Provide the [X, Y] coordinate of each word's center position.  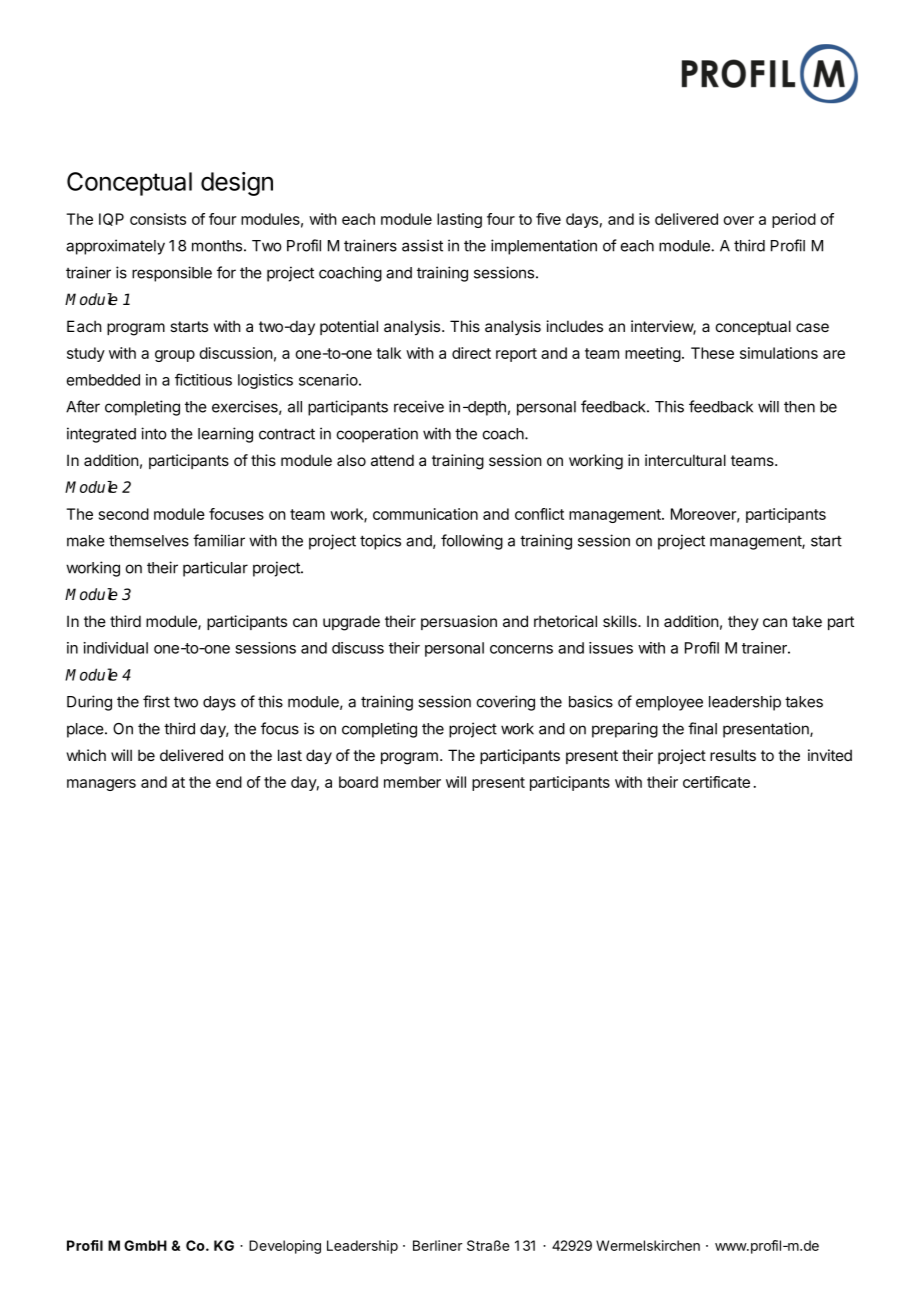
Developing [285, 1247]
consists [158, 219]
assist [422, 245]
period [794, 220]
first [156, 701]
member [412, 782]
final [702, 728]
